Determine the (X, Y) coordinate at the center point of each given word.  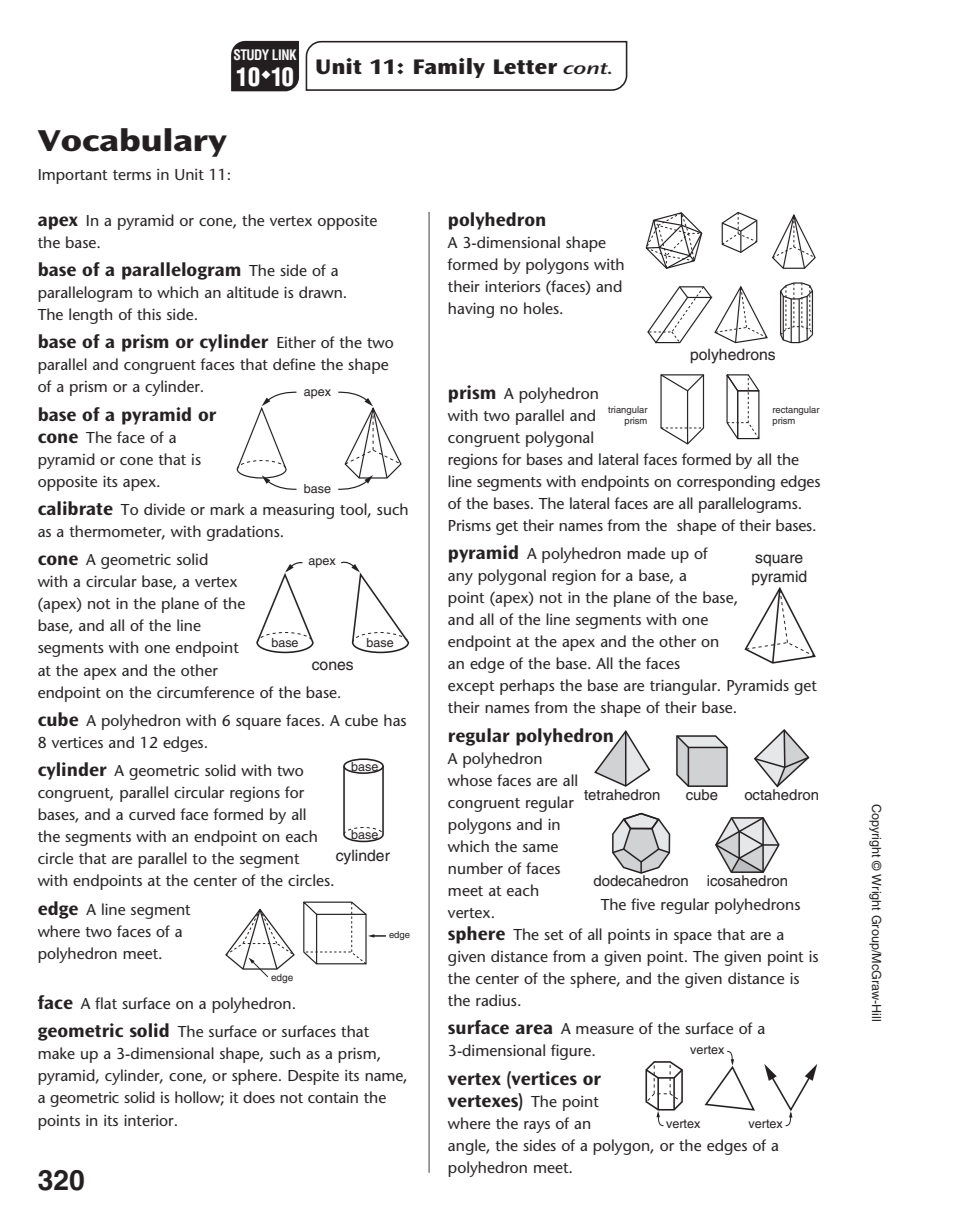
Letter (525, 67)
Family (449, 68)
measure (605, 1030)
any (460, 579)
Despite (313, 1077)
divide (164, 509)
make (56, 1053)
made (646, 553)
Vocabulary (132, 142)
